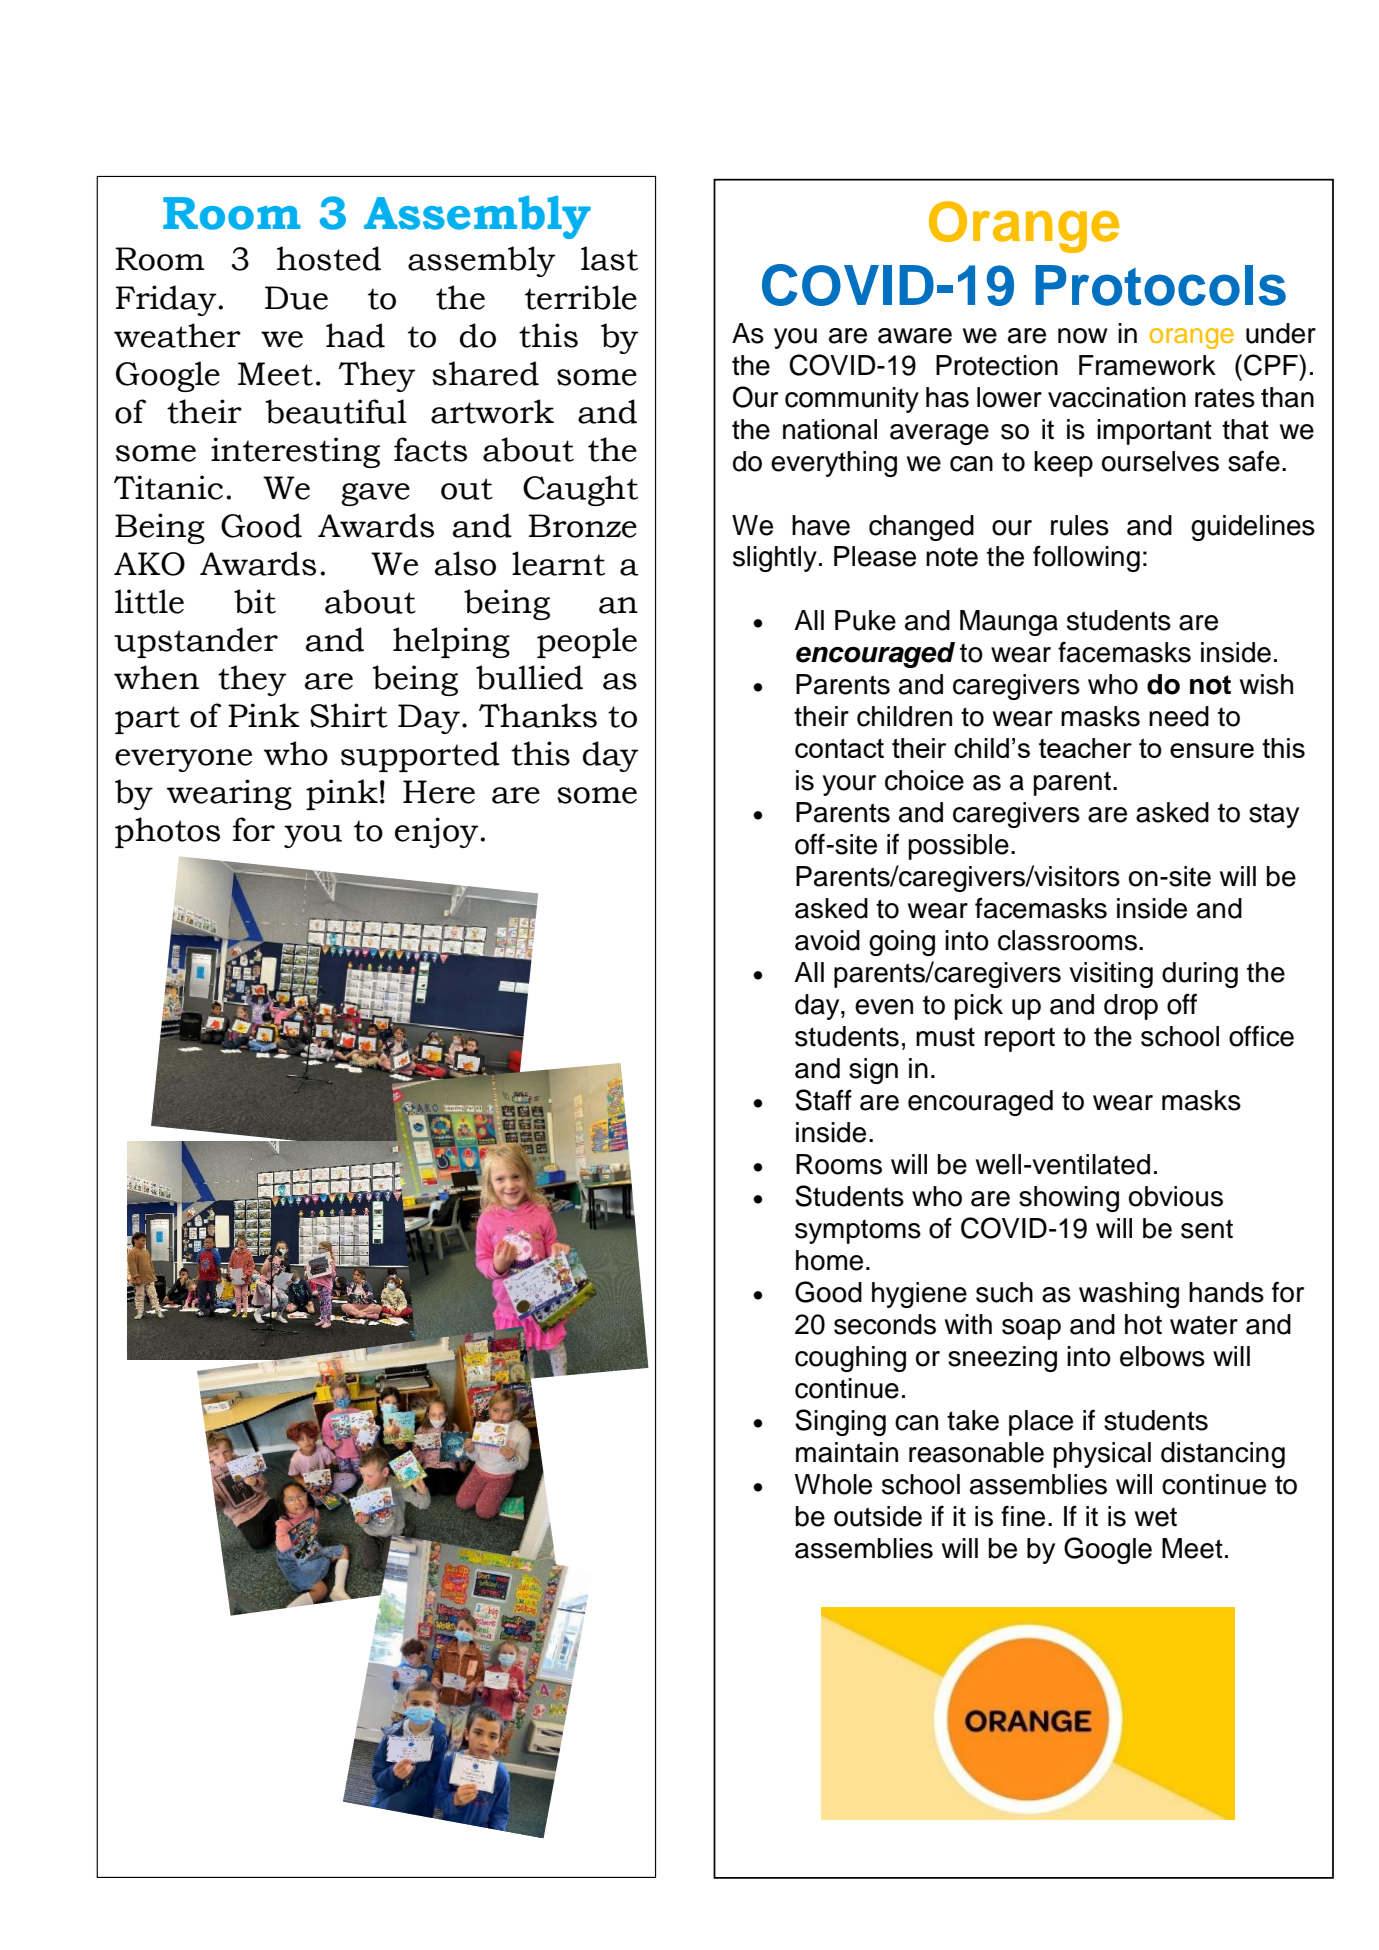  I want to click on last, so click(609, 258).
